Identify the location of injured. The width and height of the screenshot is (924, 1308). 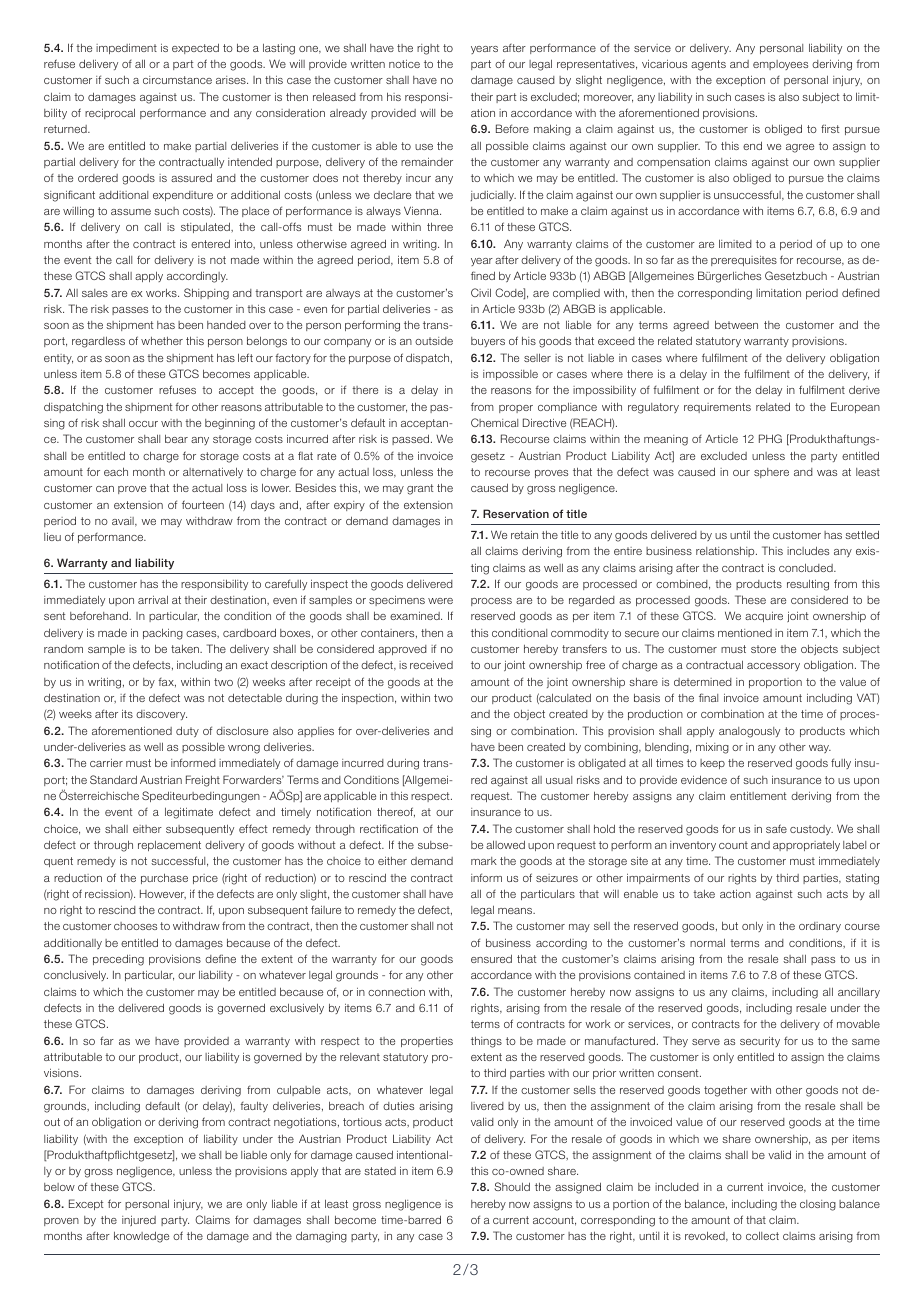
(139, 1220).
